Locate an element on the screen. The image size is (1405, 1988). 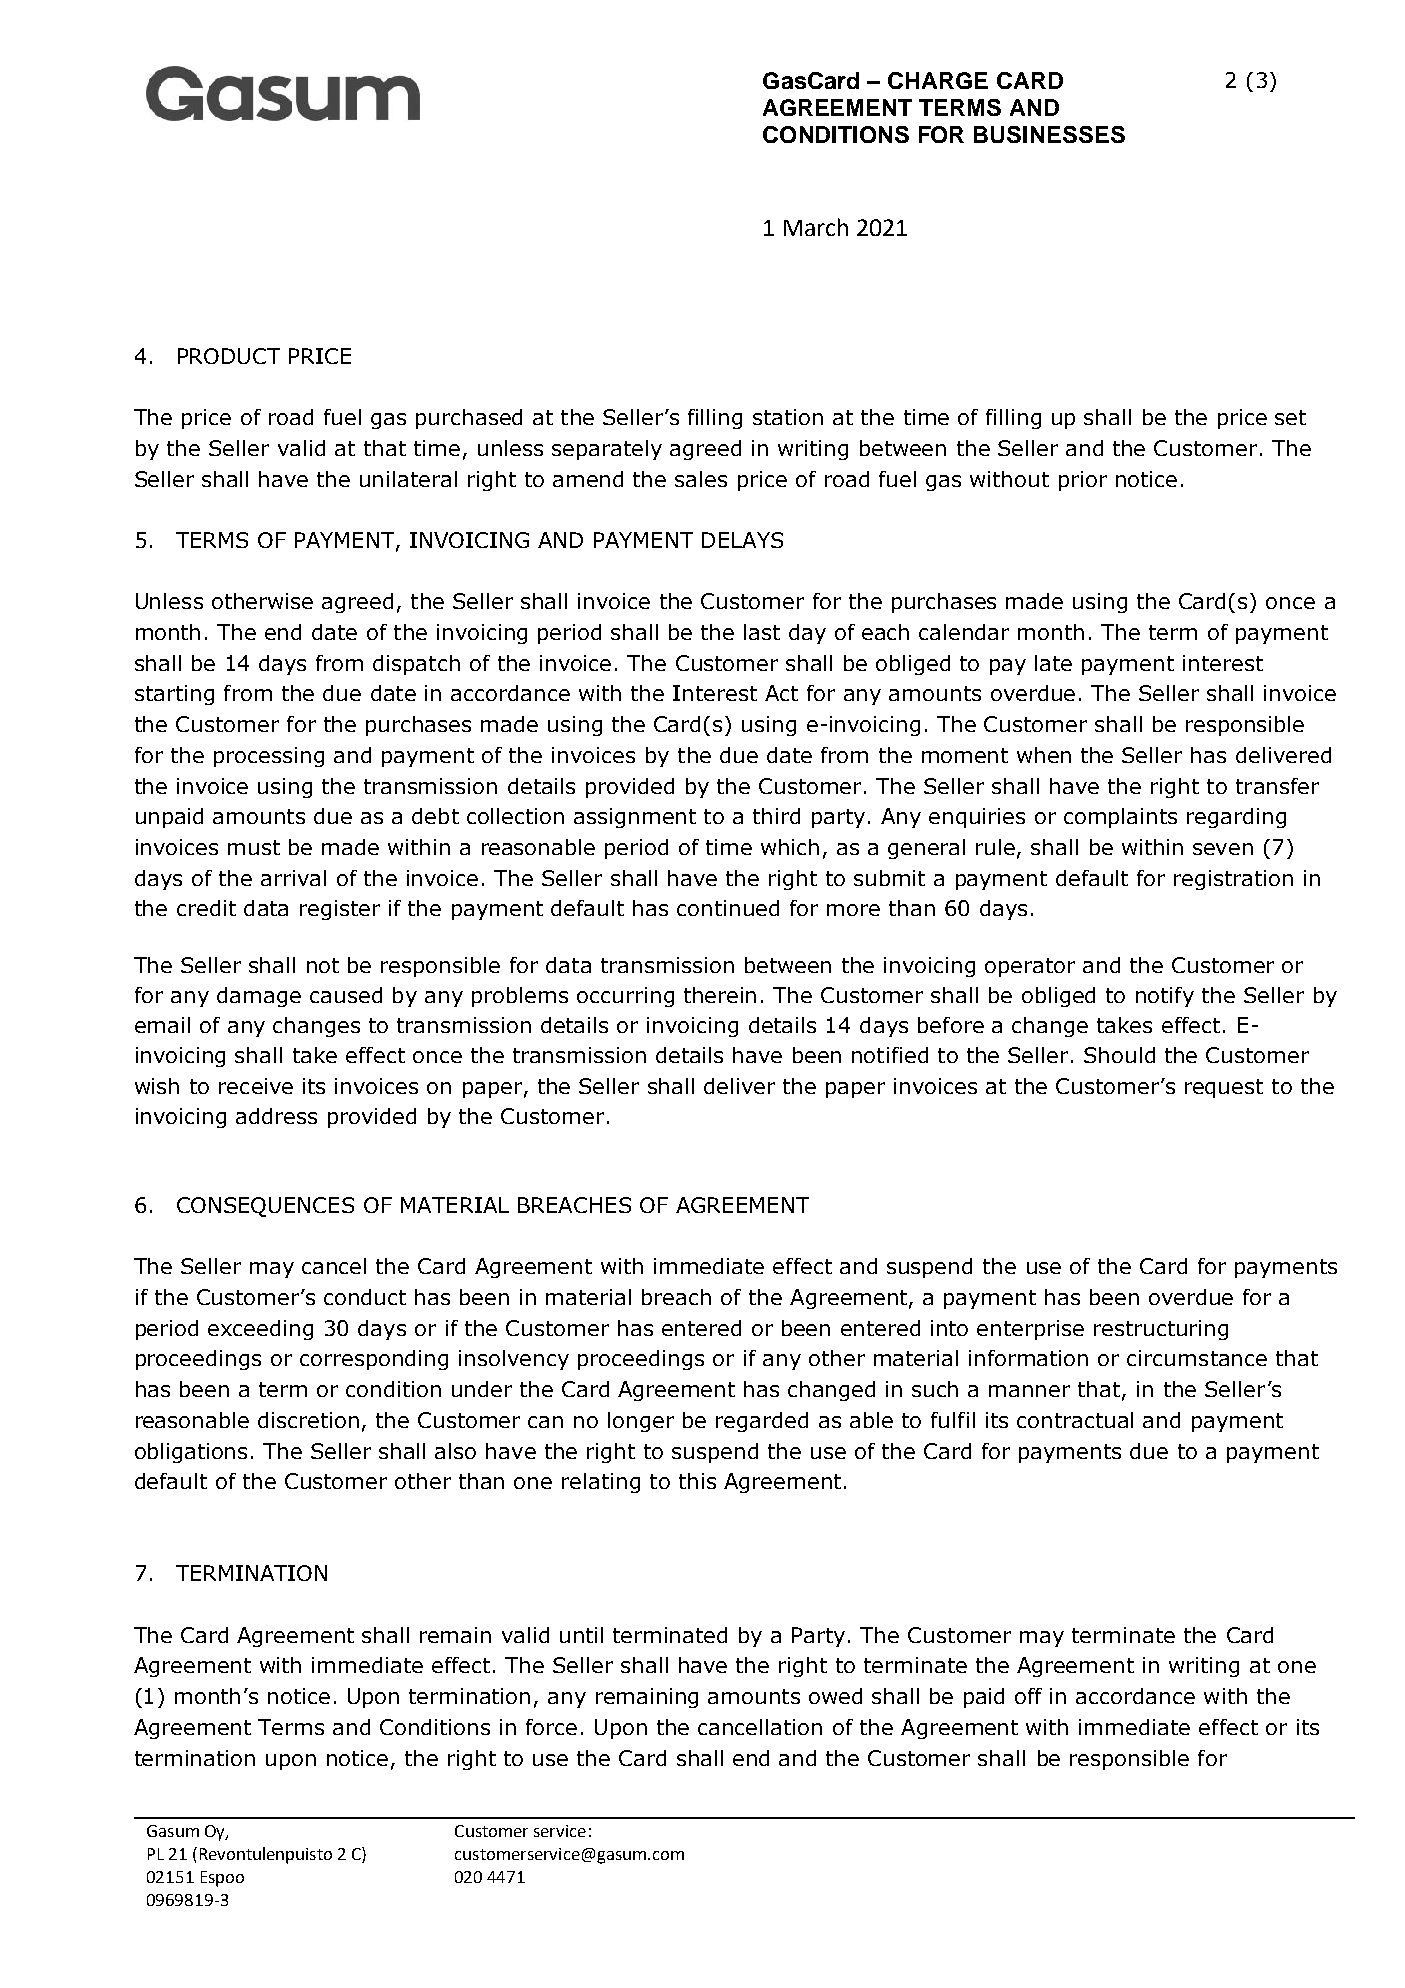
BUSINESSES is located at coordinates (1049, 134).
